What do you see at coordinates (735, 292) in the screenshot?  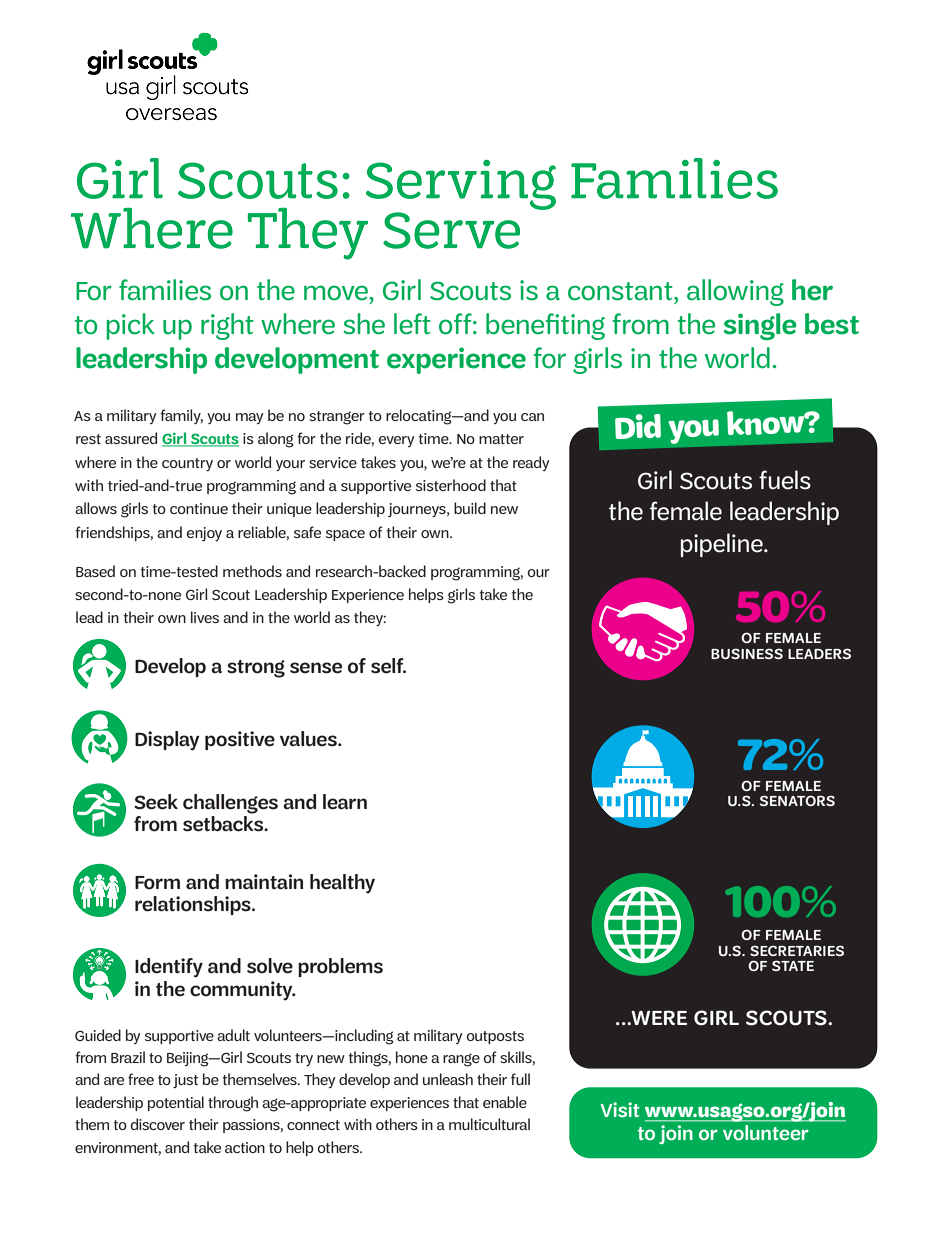 I see `allowing` at bounding box center [735, 292].
